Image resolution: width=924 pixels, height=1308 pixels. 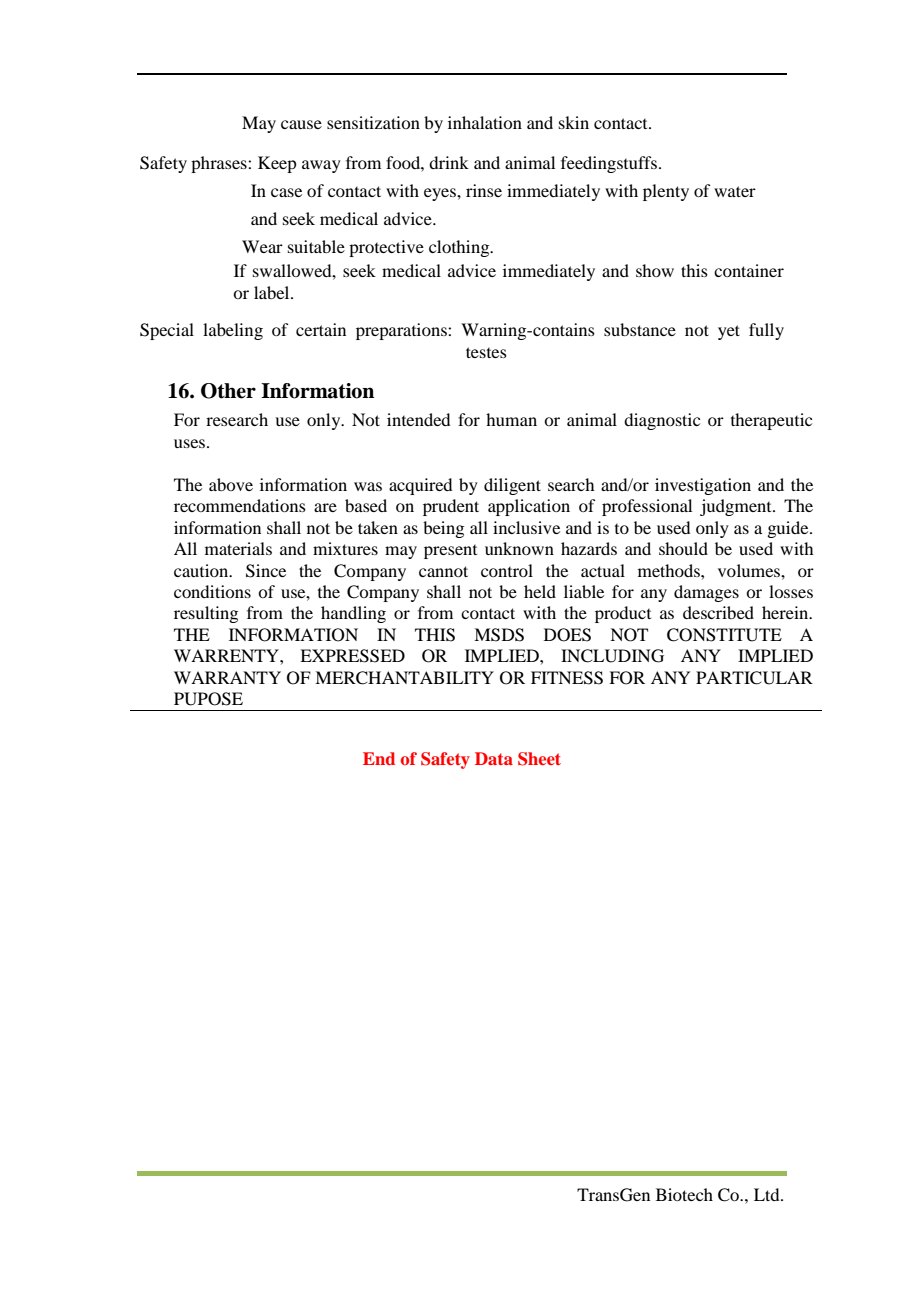 I want to click on MSDS, so click(x=499, y=635).
